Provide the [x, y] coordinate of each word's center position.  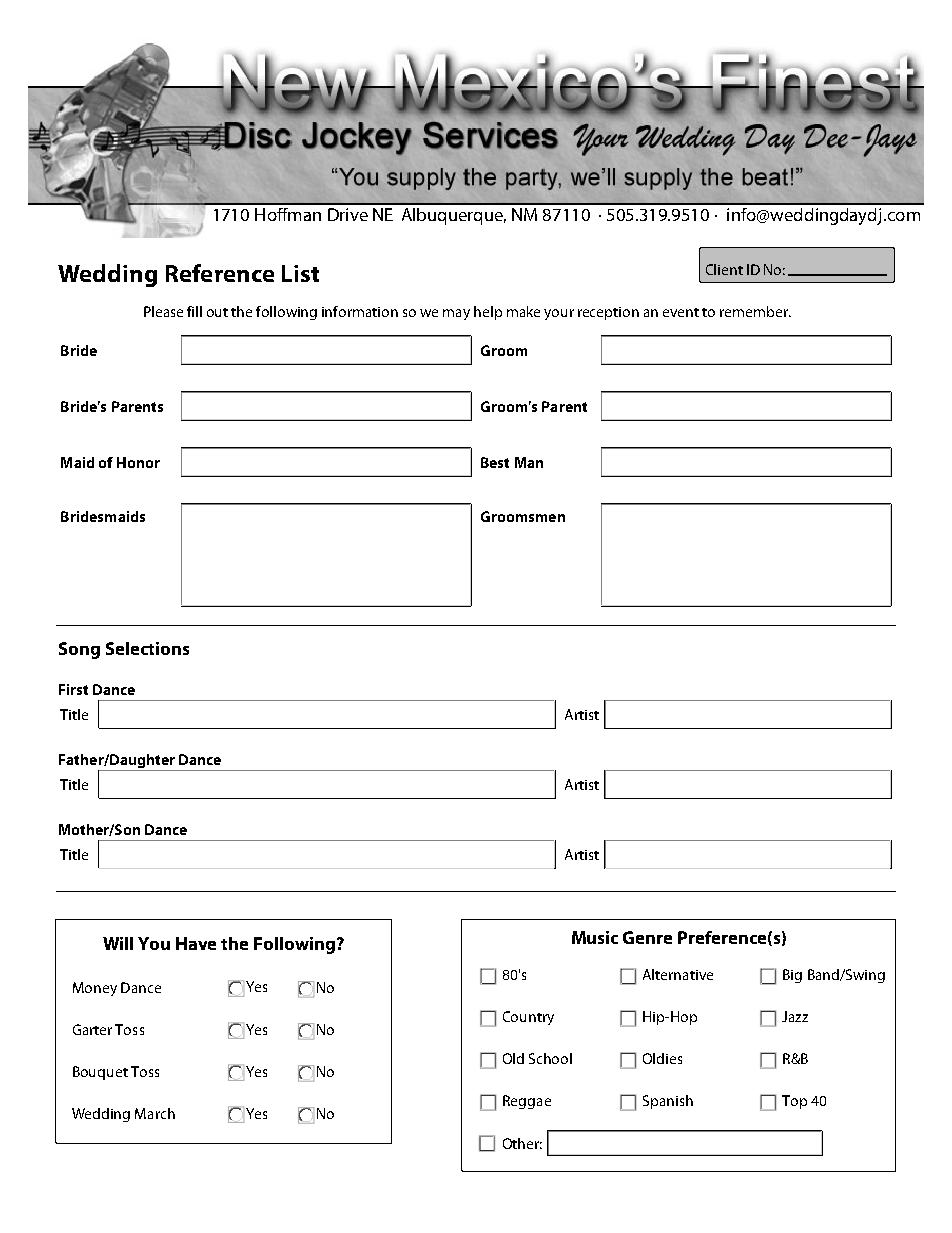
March [155, 1113]
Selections [147, 648]
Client [724, 269]
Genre [647, 937]
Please [163, 311]
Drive [348, 214]
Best [495, 462]
